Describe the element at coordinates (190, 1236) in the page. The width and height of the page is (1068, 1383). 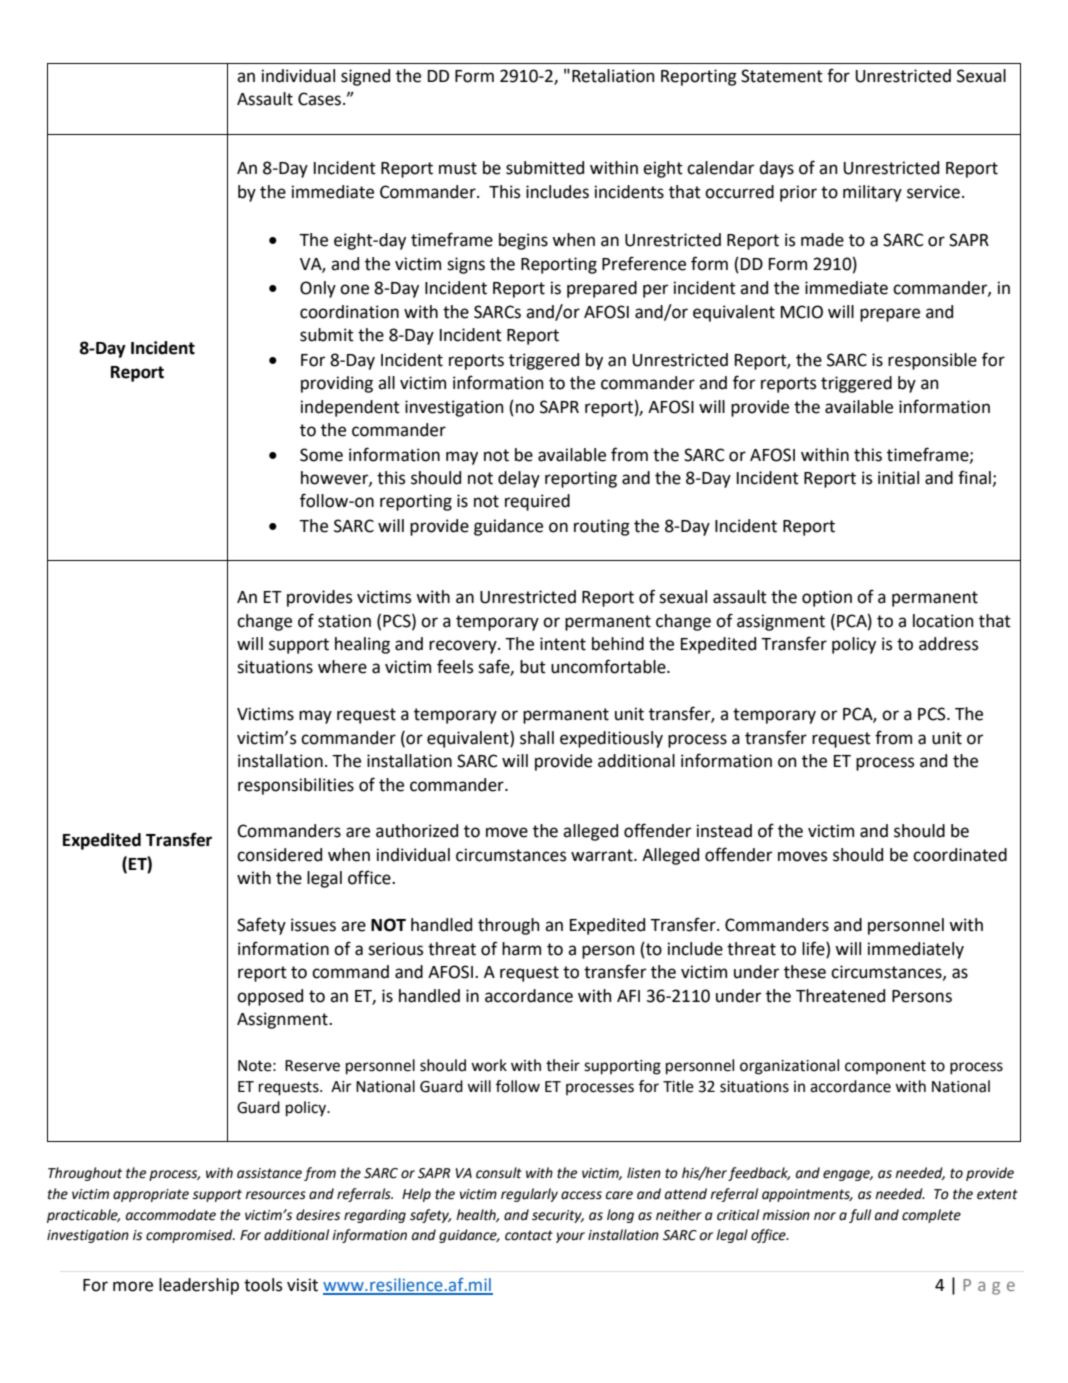
I see `compromised` at that location.
